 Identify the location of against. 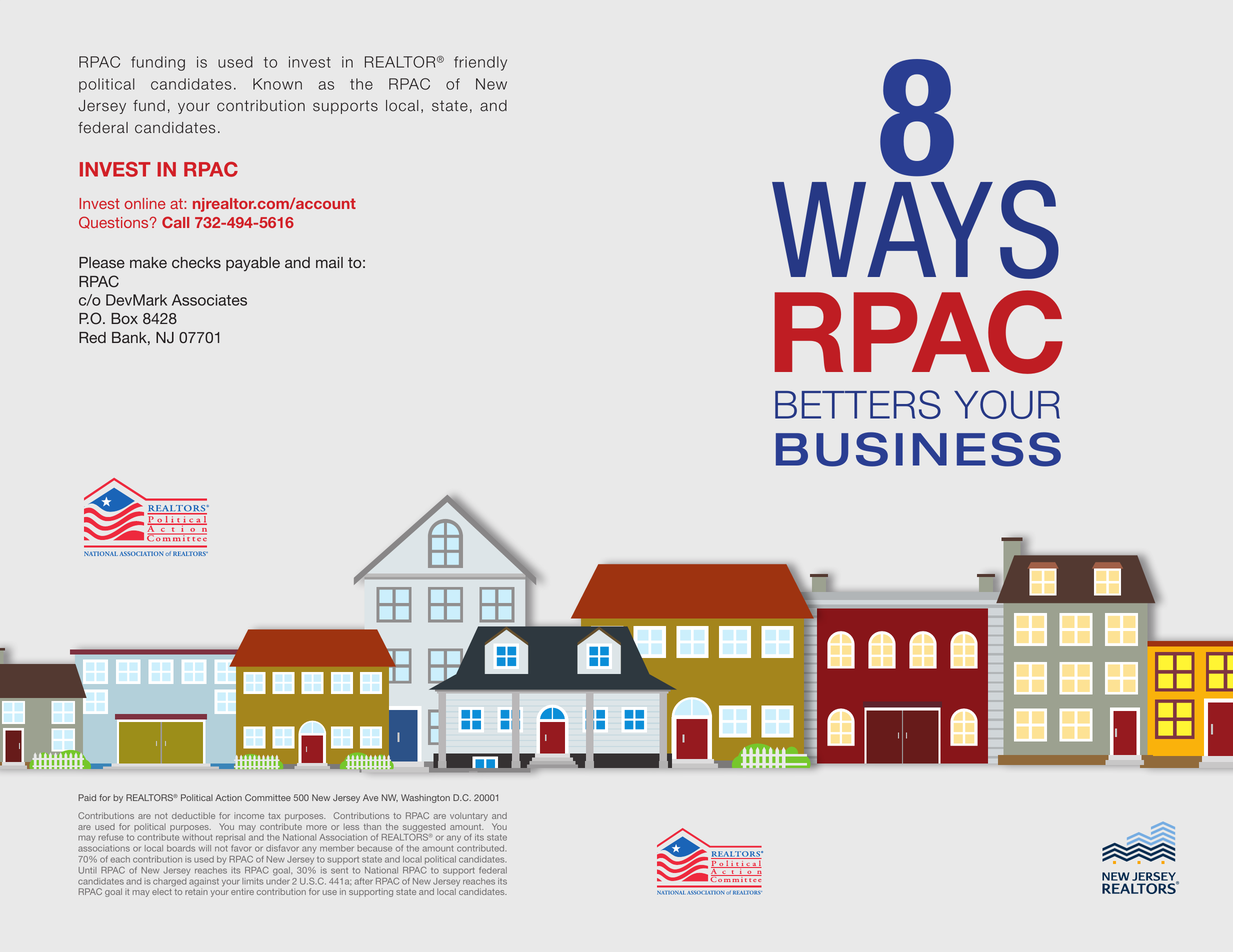
(204, 882).
